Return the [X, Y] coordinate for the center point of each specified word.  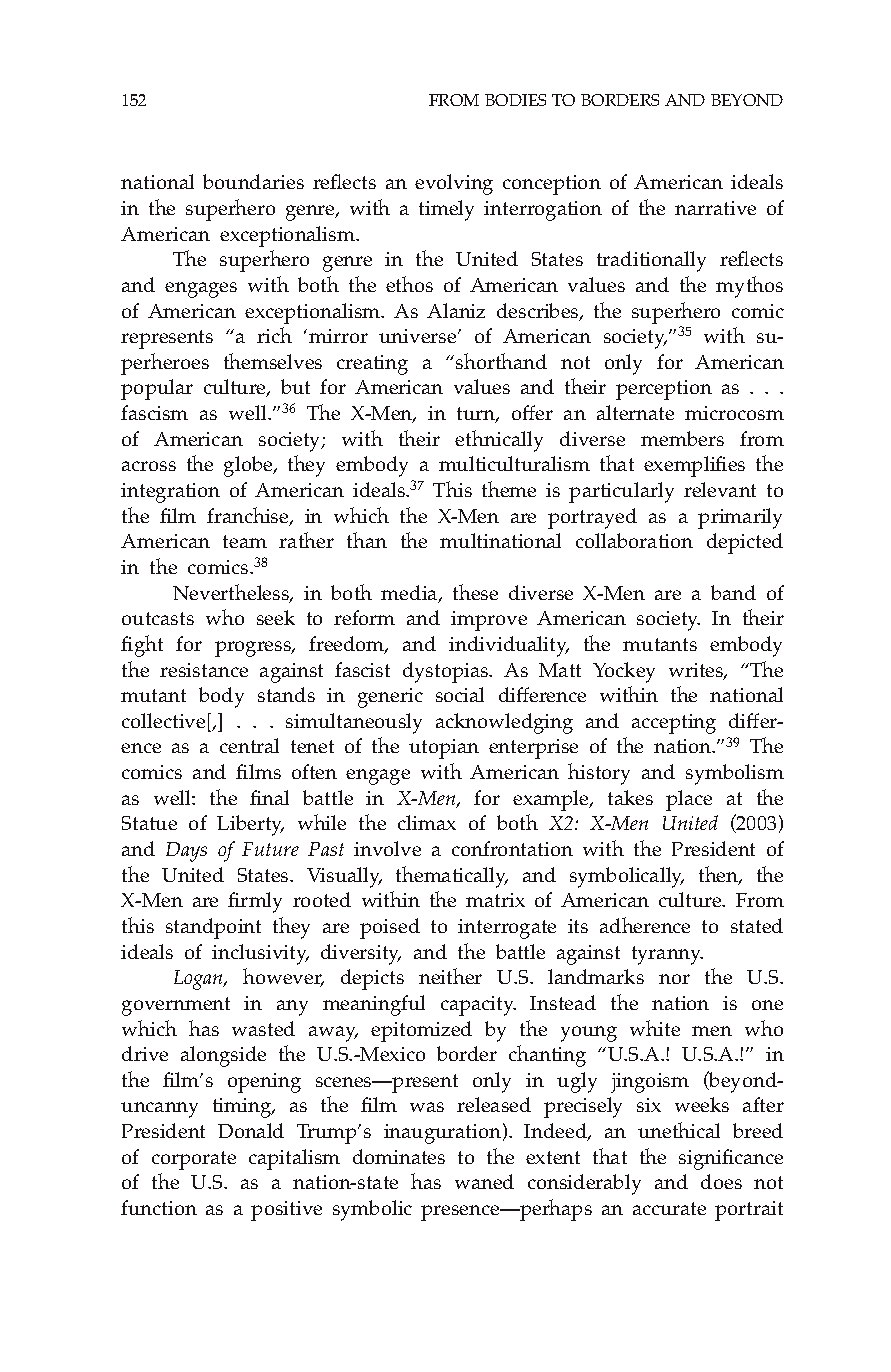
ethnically [499, 441]
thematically [452, 877]
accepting [674, 724]
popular [157, 389]
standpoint [213, 928]
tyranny [667, 955]
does [721, 1181]
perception [664, 390]
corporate [194, 1160]
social [460, 694]
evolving [454, 184]
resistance [204, 670]
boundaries [253, 181]
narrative [715, 208]
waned [484, 1181]
